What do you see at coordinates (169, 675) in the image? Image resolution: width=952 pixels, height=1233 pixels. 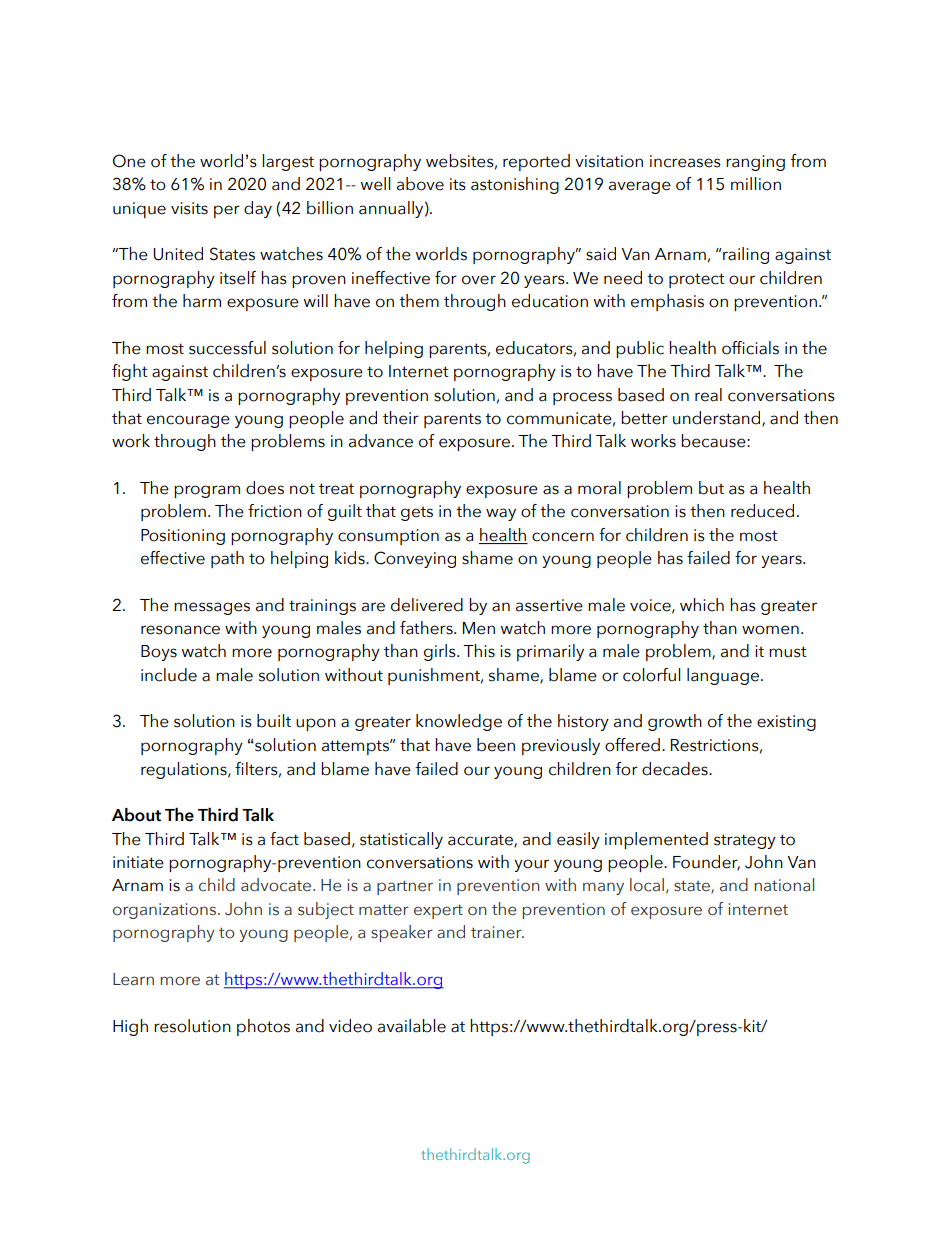 I see `include` at bounding box center [169, 675].
